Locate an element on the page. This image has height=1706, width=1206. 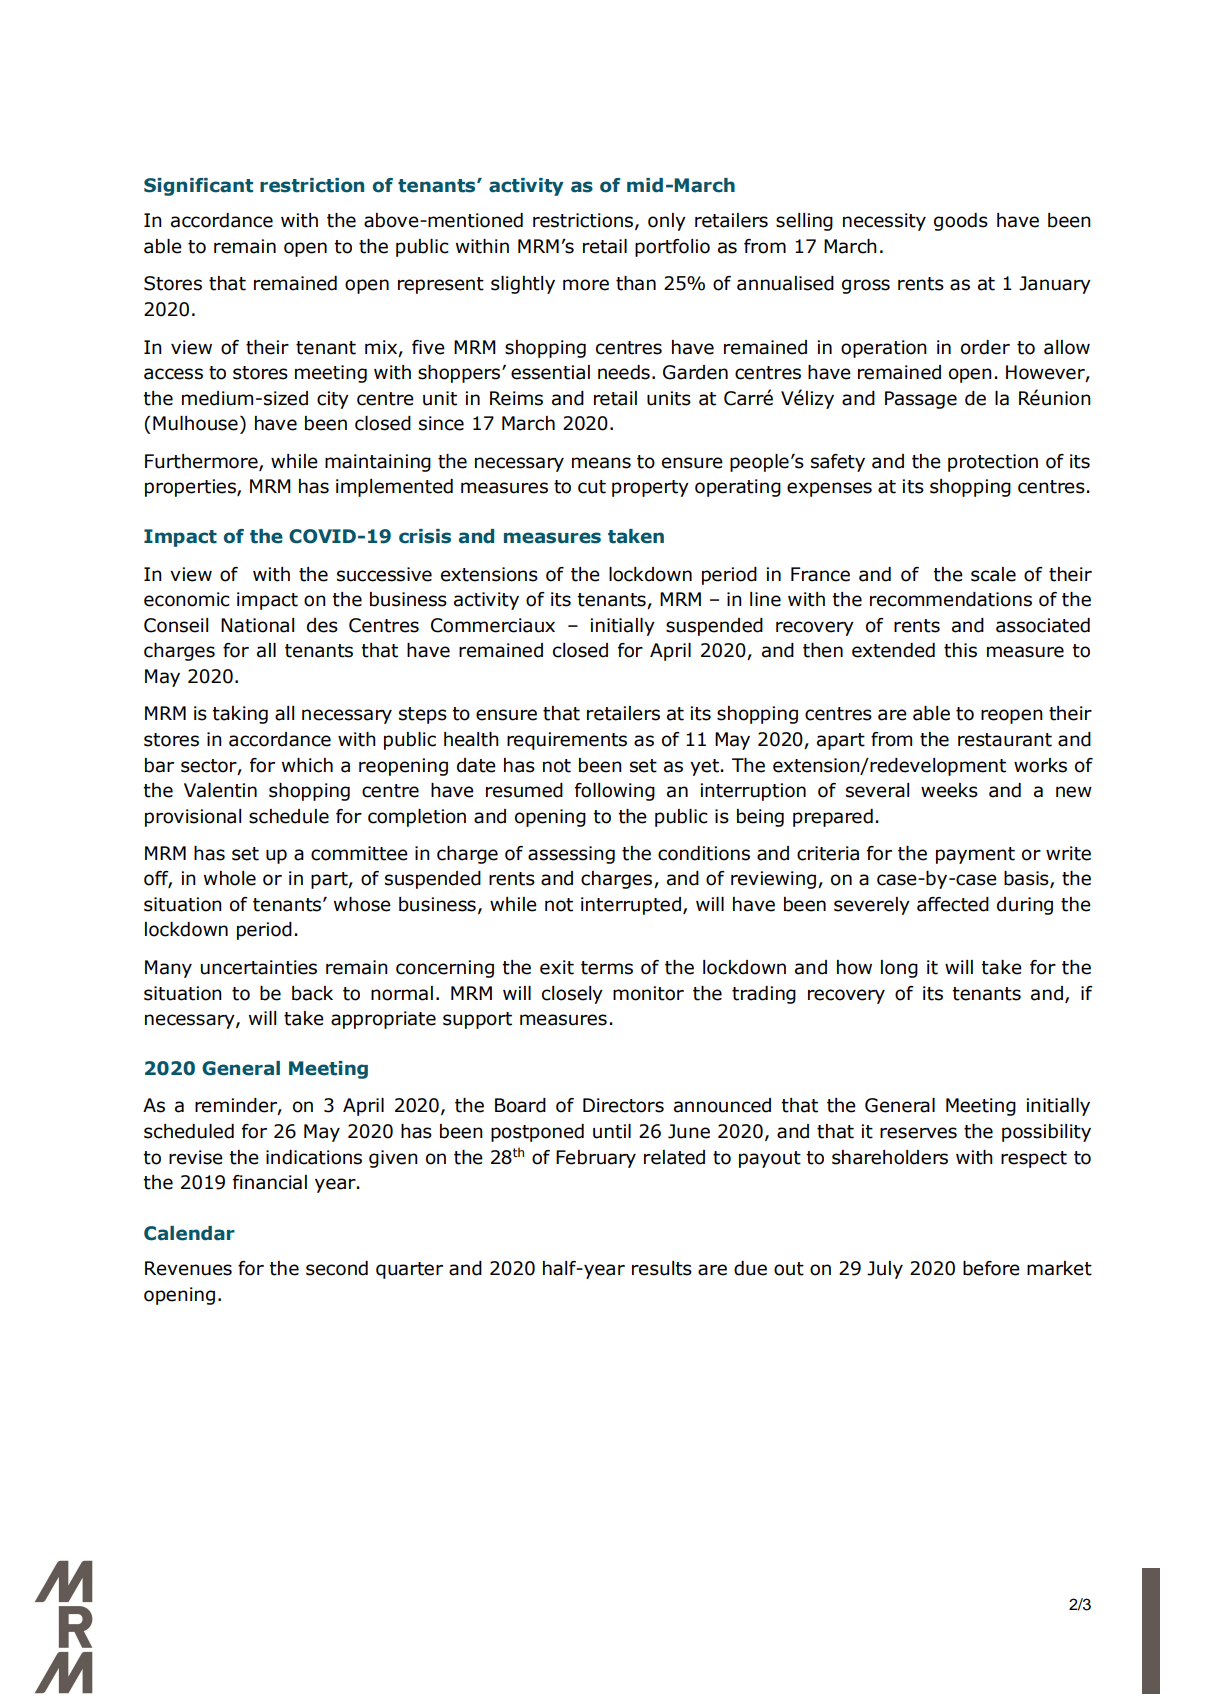
property is located at coordinates (650, 488).
